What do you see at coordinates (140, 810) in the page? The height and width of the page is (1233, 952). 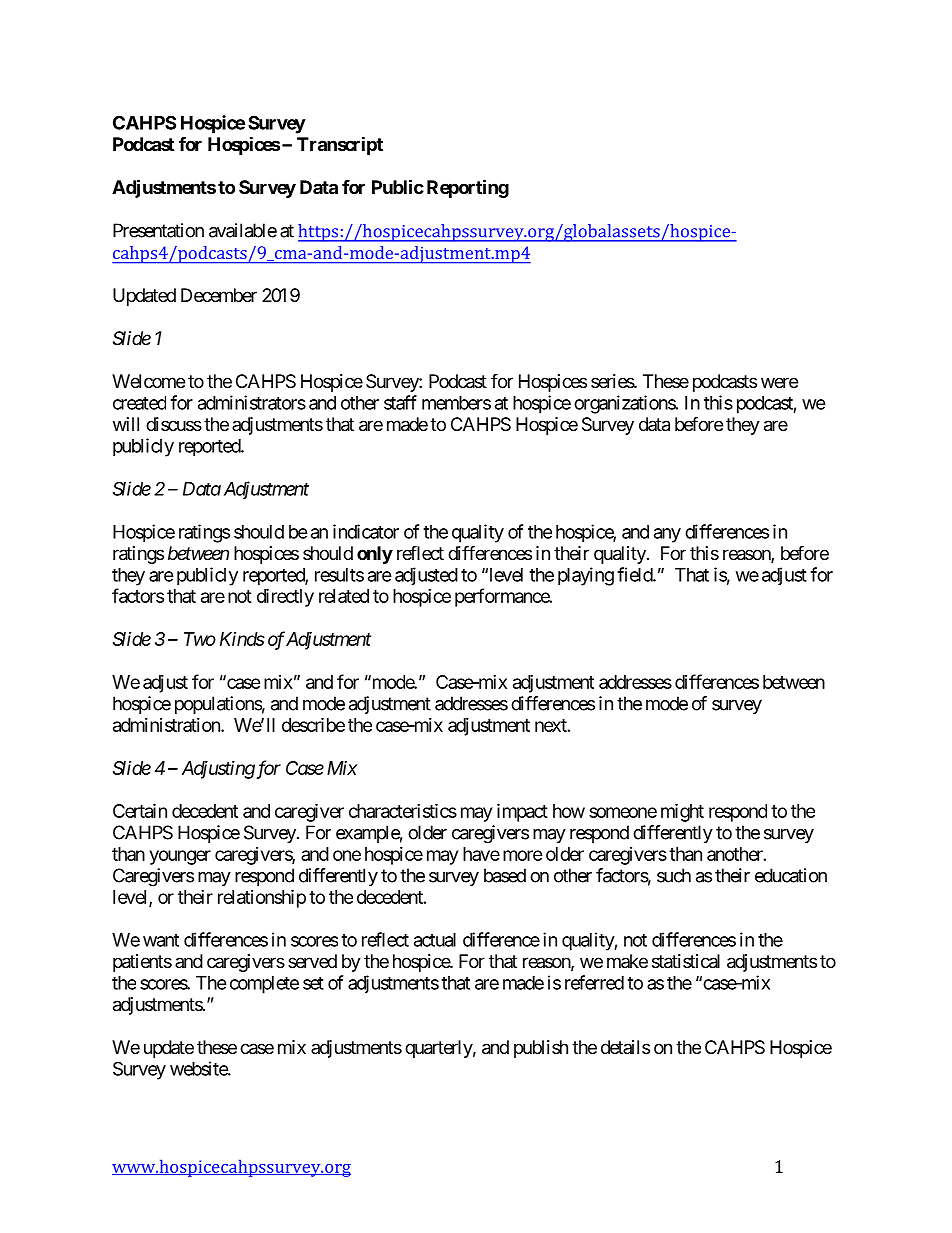 I see `Certain` at bounding box center [140, 810].
